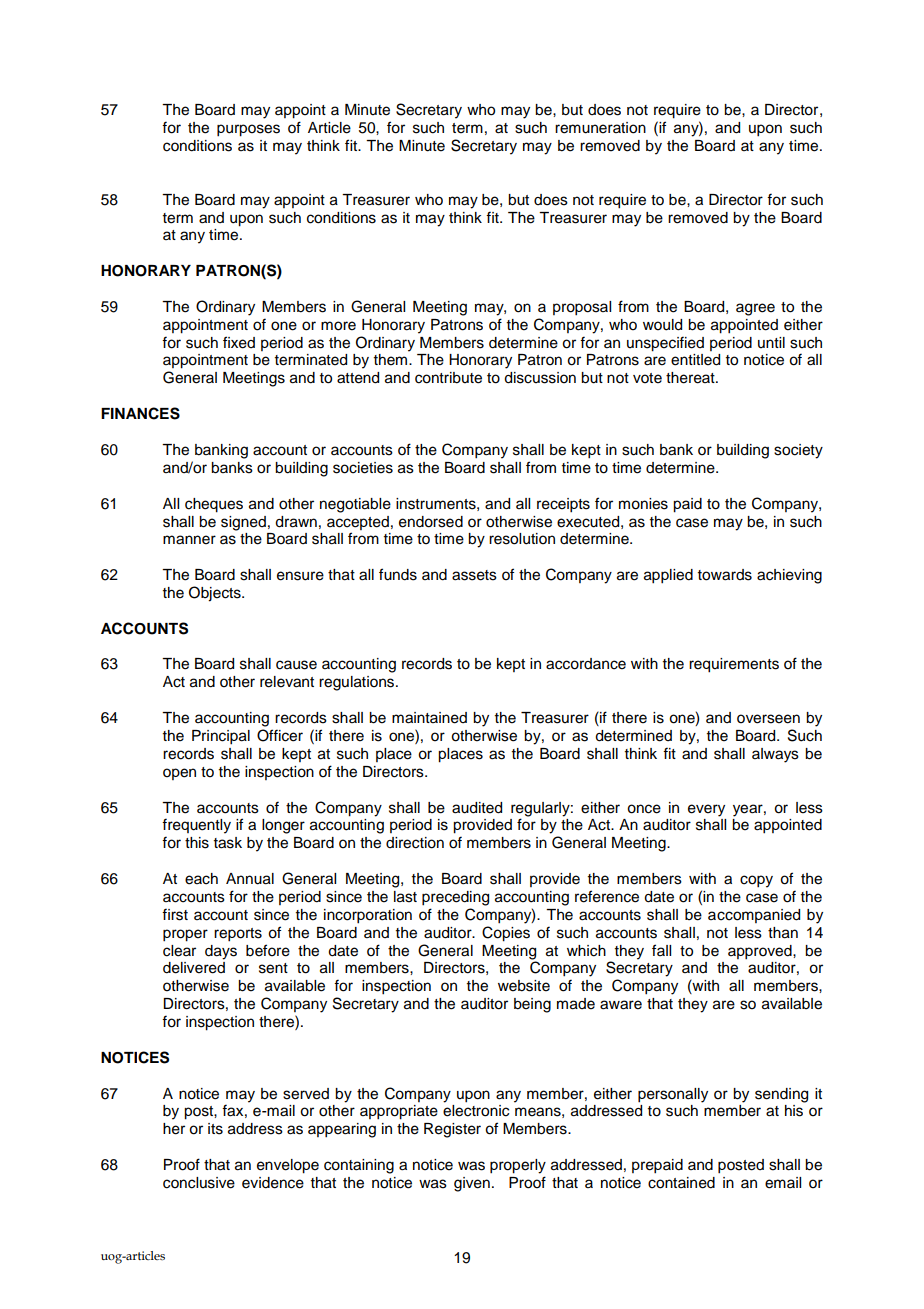 The image size is (924, 1309). Describe the element at coordinates (768, 719) in the screenshot. I see `overseen` at that location.
